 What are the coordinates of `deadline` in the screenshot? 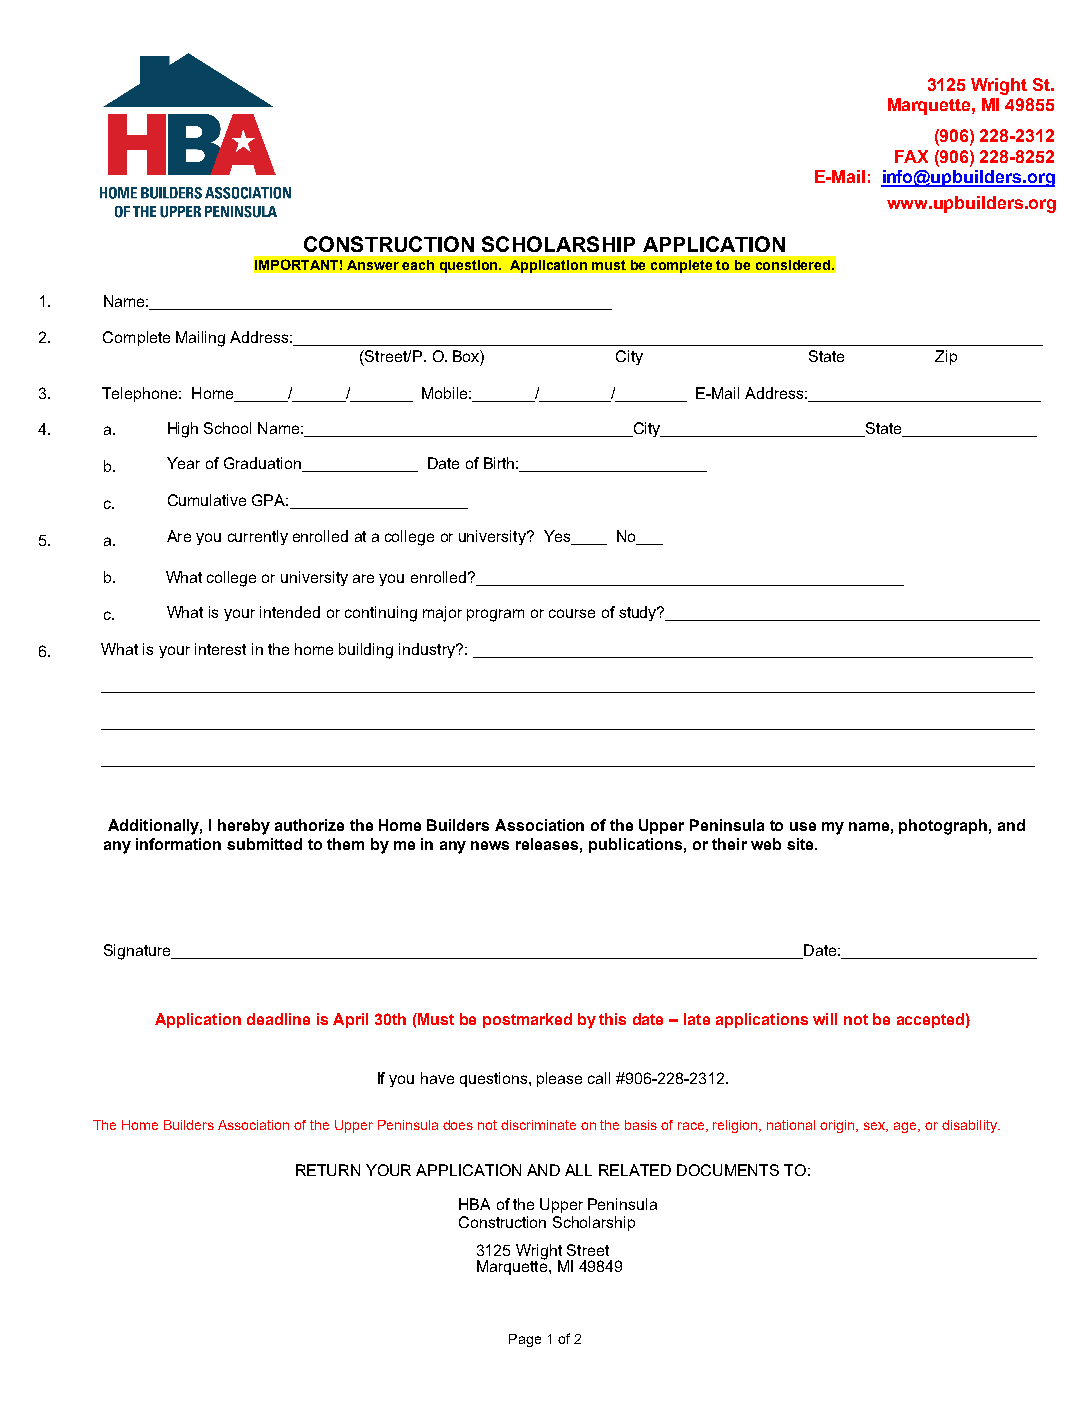 It's located at (278, 1019).
